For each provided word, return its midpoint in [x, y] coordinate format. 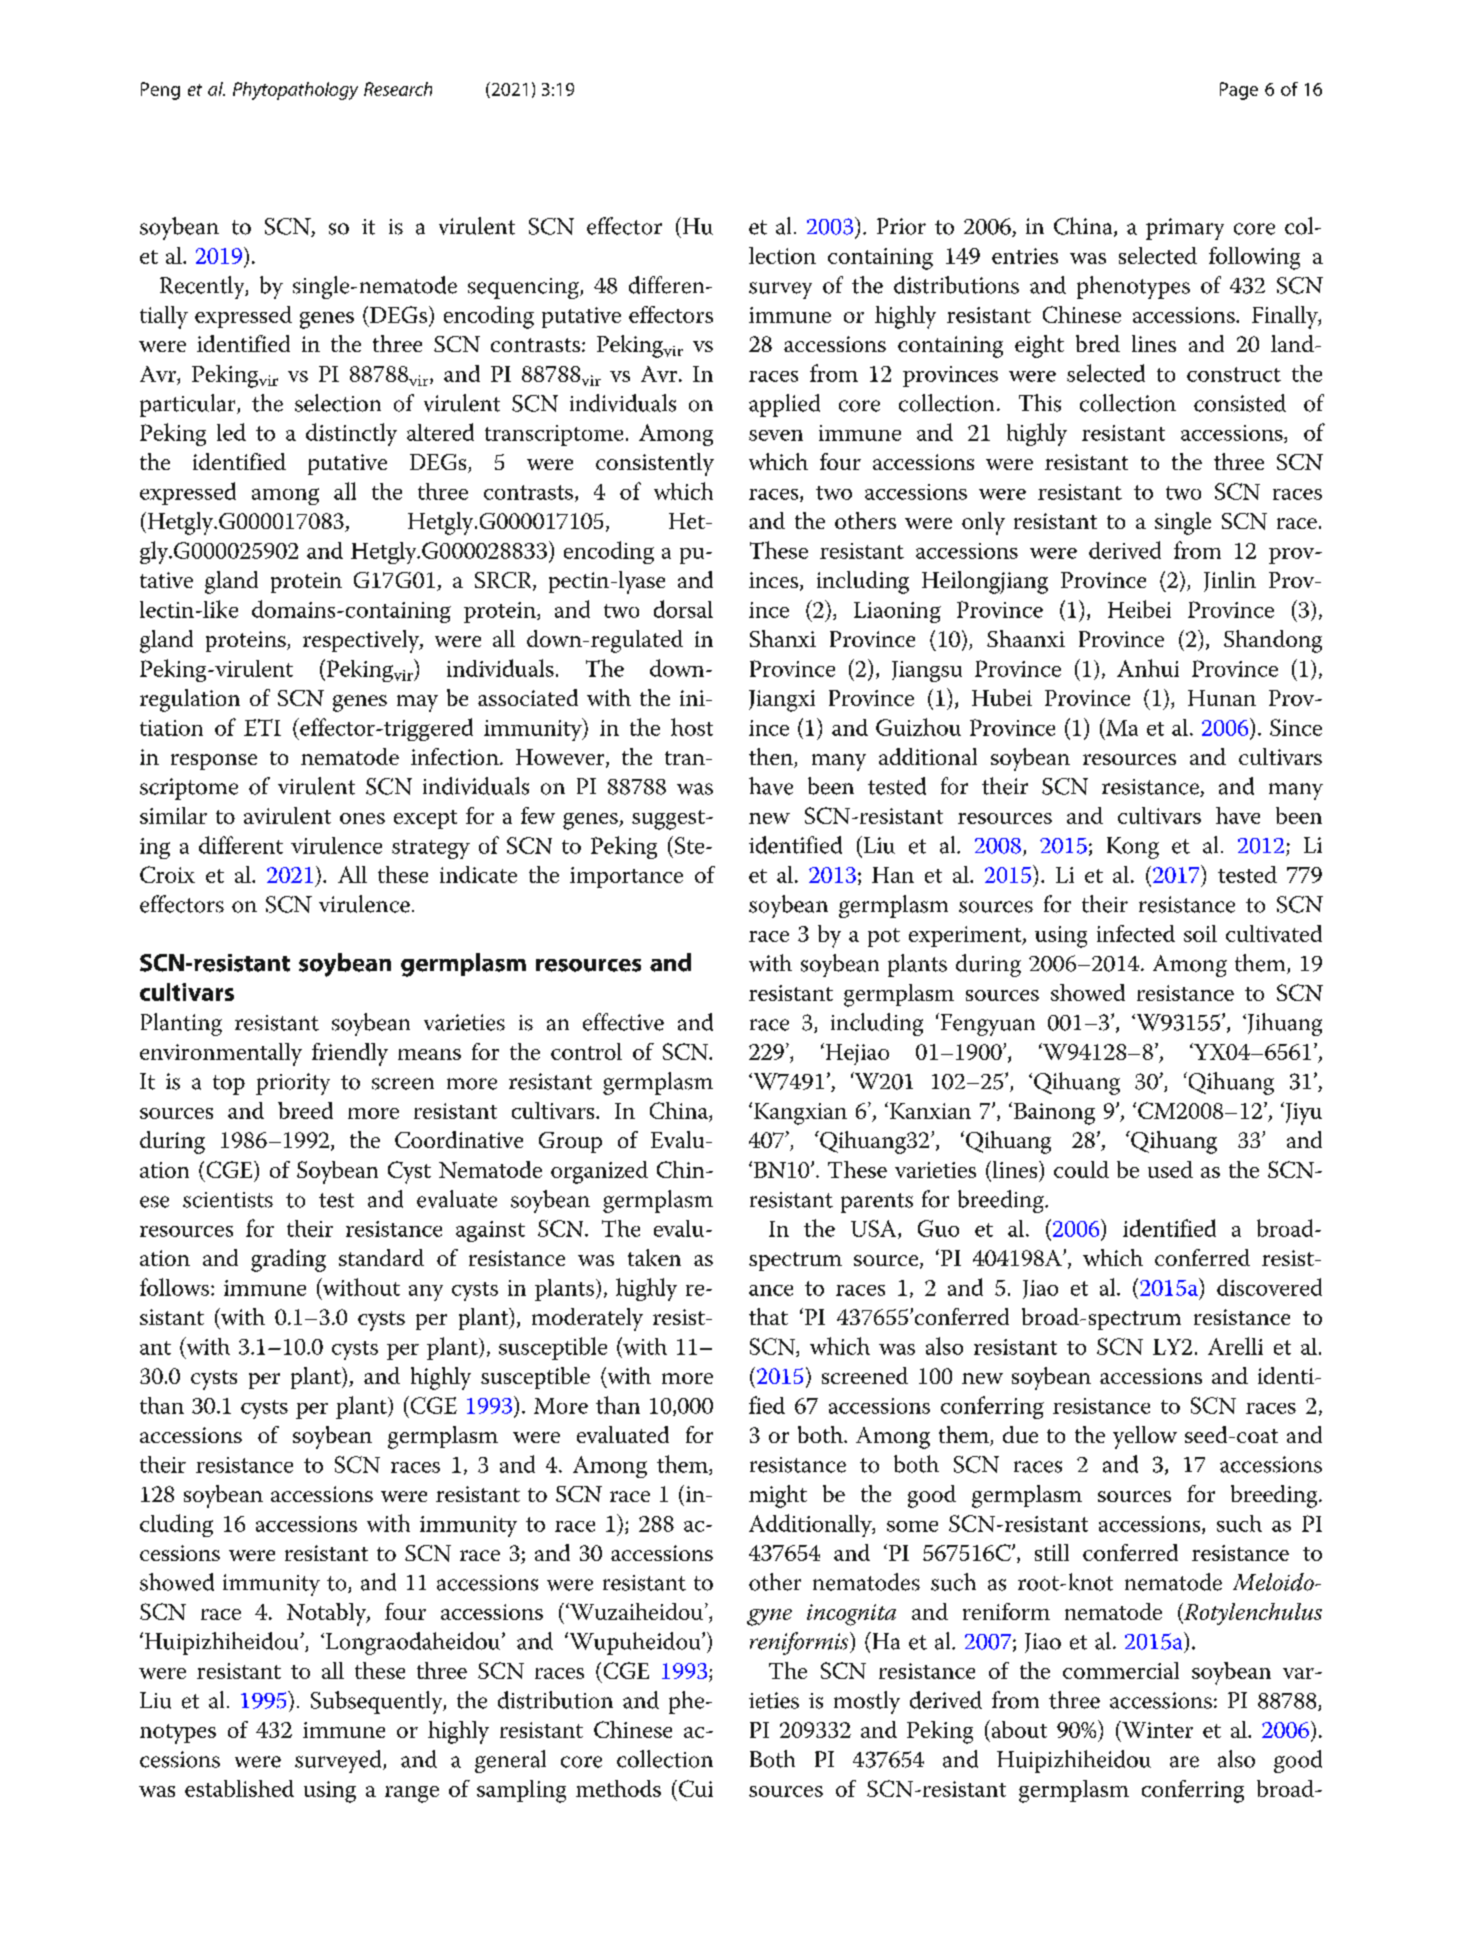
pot [884, 937]
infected [1136, 933]
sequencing [524, 288]
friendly [350, 1054]
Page [1239, 91]
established [239, 1788]
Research [398, 89]
